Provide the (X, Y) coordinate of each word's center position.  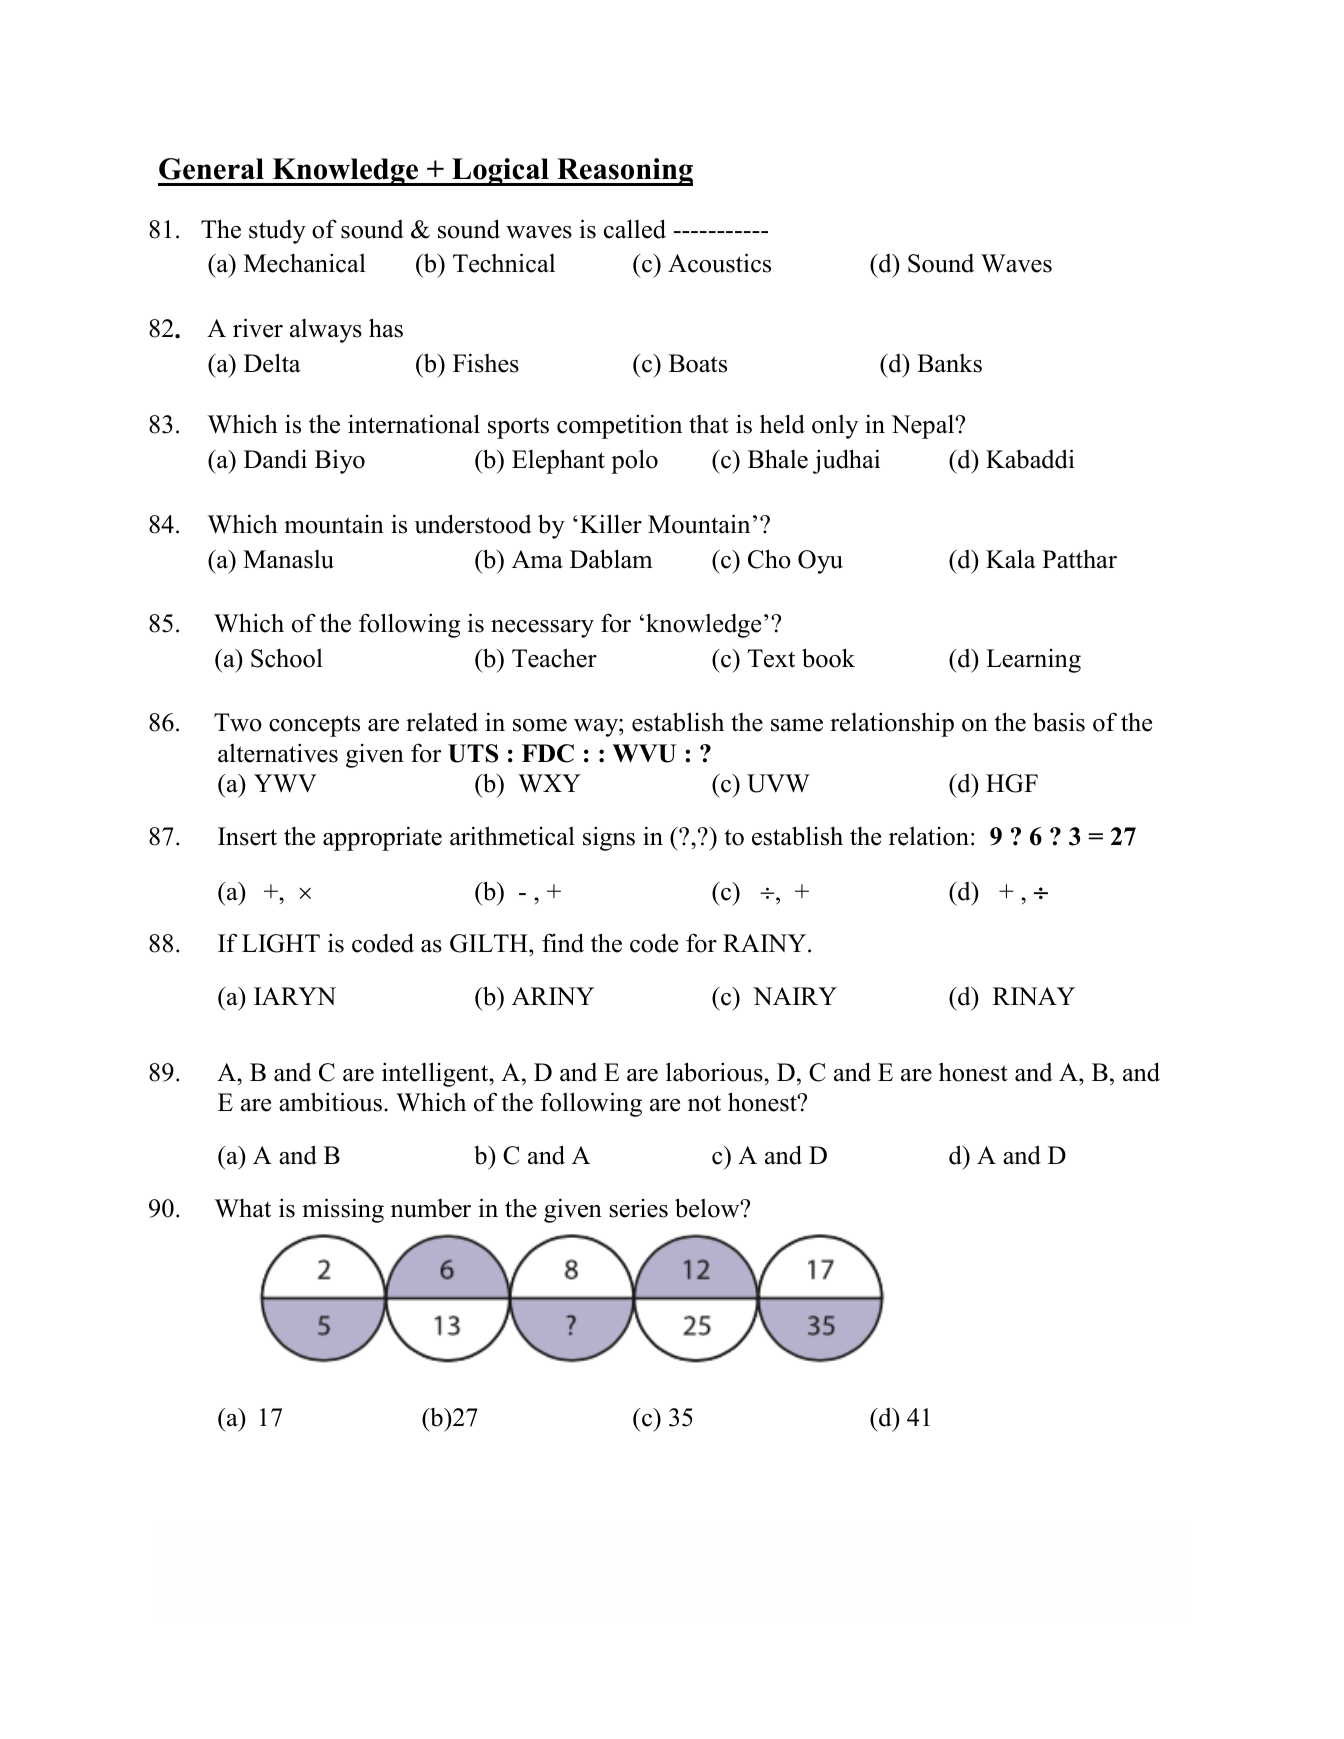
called (635, 229)
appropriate (382, 838)
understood (473, 524)
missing (343, 1210)
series (639, 1208)
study (277, 232)
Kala (1011, 559)
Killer (611, 524)
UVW (778, 783)
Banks (949, 363)
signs (609, 838)
